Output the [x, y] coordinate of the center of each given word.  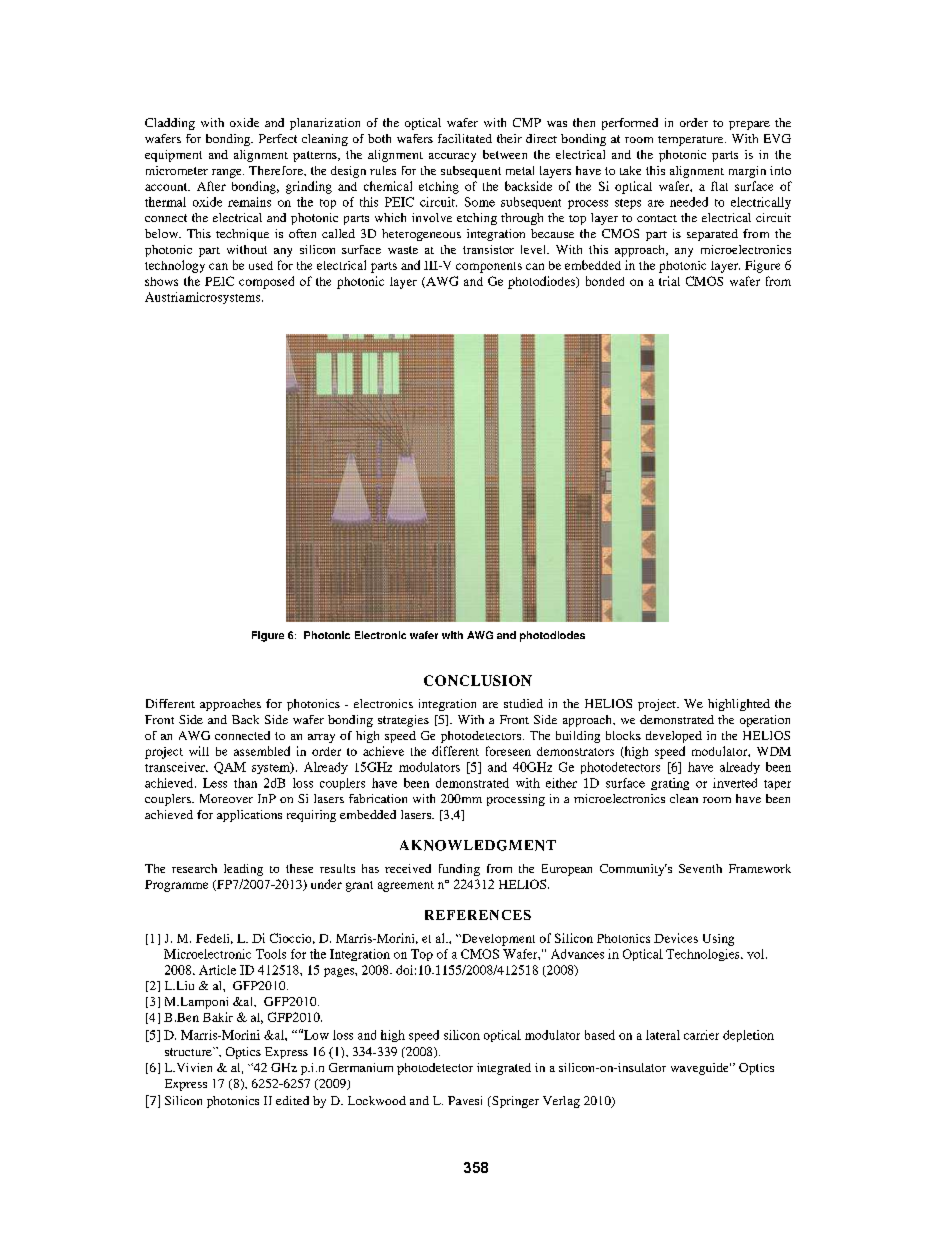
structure [189, 1051]
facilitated [465, 138]
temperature [692, 141]
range [228, 173]
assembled [262, 751]
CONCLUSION [478, 680]
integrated [504, 1069]
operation [765, 721]
